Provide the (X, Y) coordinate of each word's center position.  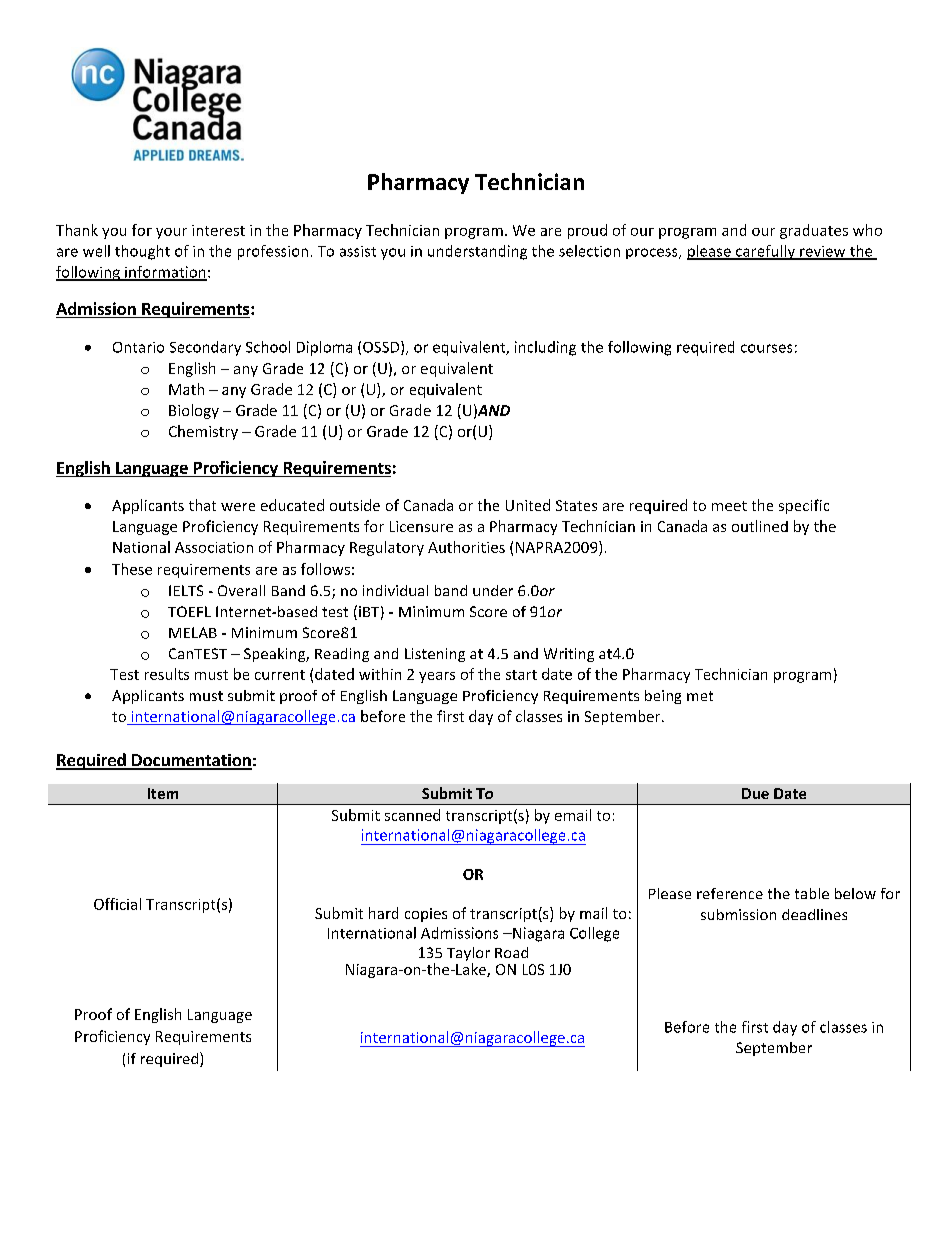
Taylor (468, 955)
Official (117, 904)
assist (358, 251)
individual (395, 590)
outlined (760, 526)
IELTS (186, 590)
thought (142, 252)
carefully (765, 252)
